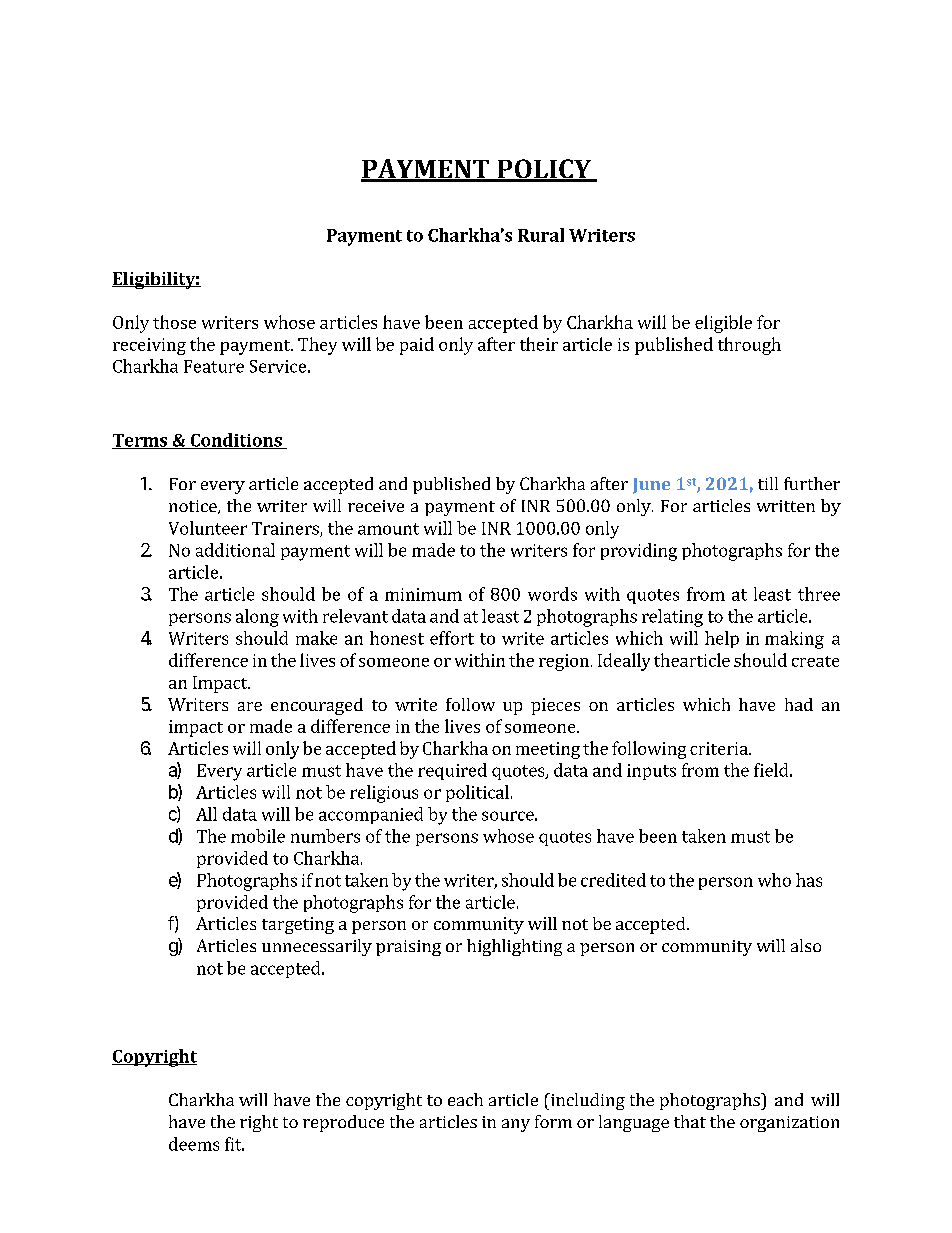  What do you see at coordinates (809, 880) in the screenshot?
I see `has` at bounding box center [809, 880].
